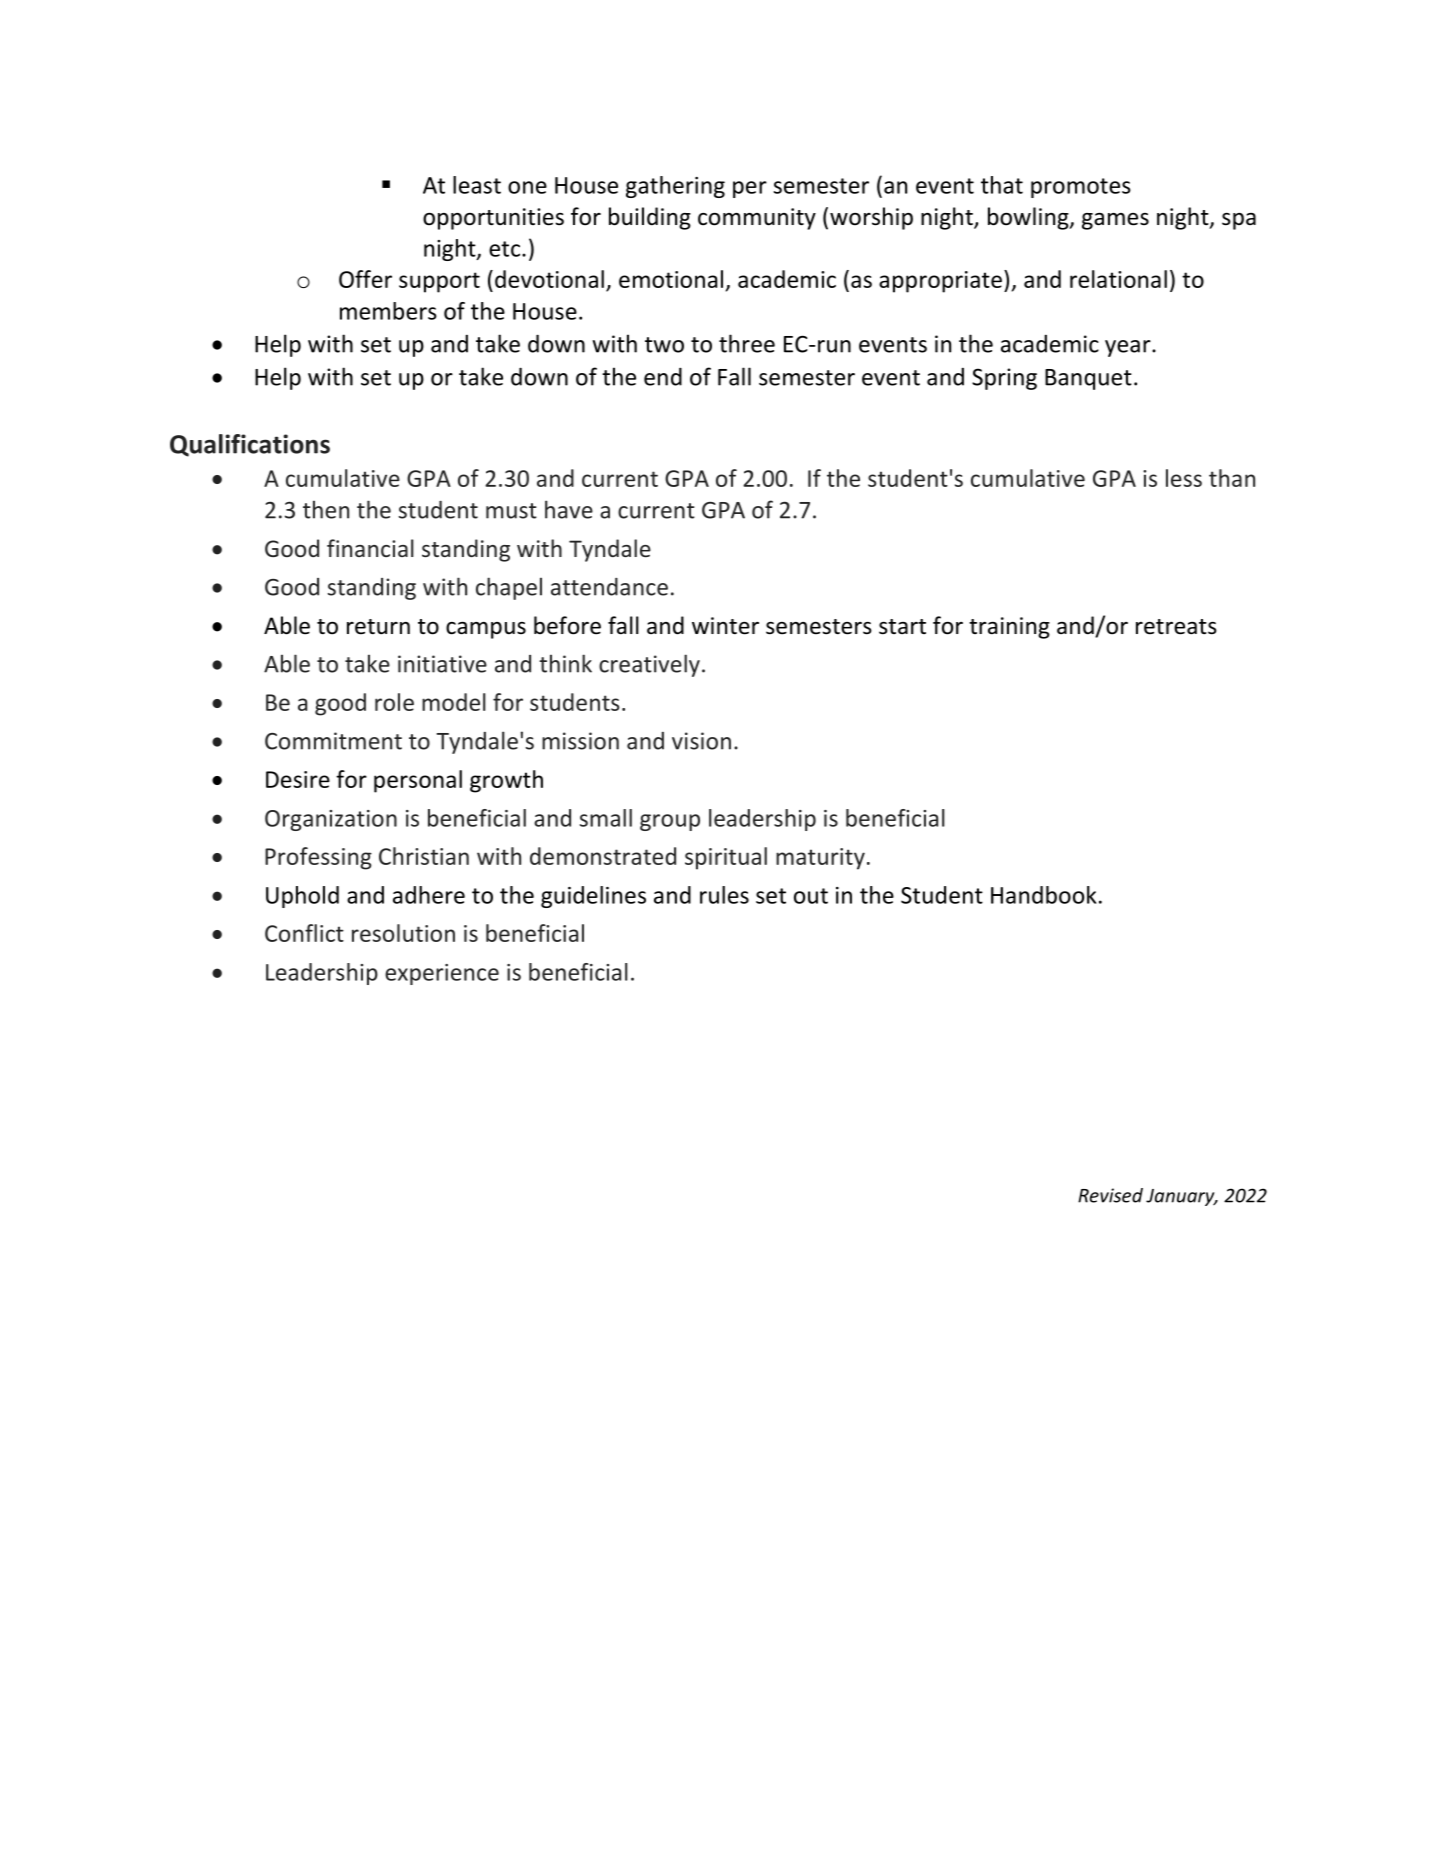 Image resolution: width=1436 pixels, height=1858 pixels. What do you see at coordinates (1044, 895) in the document?
I see `Handbook` at bounding box center [1044, 895].
